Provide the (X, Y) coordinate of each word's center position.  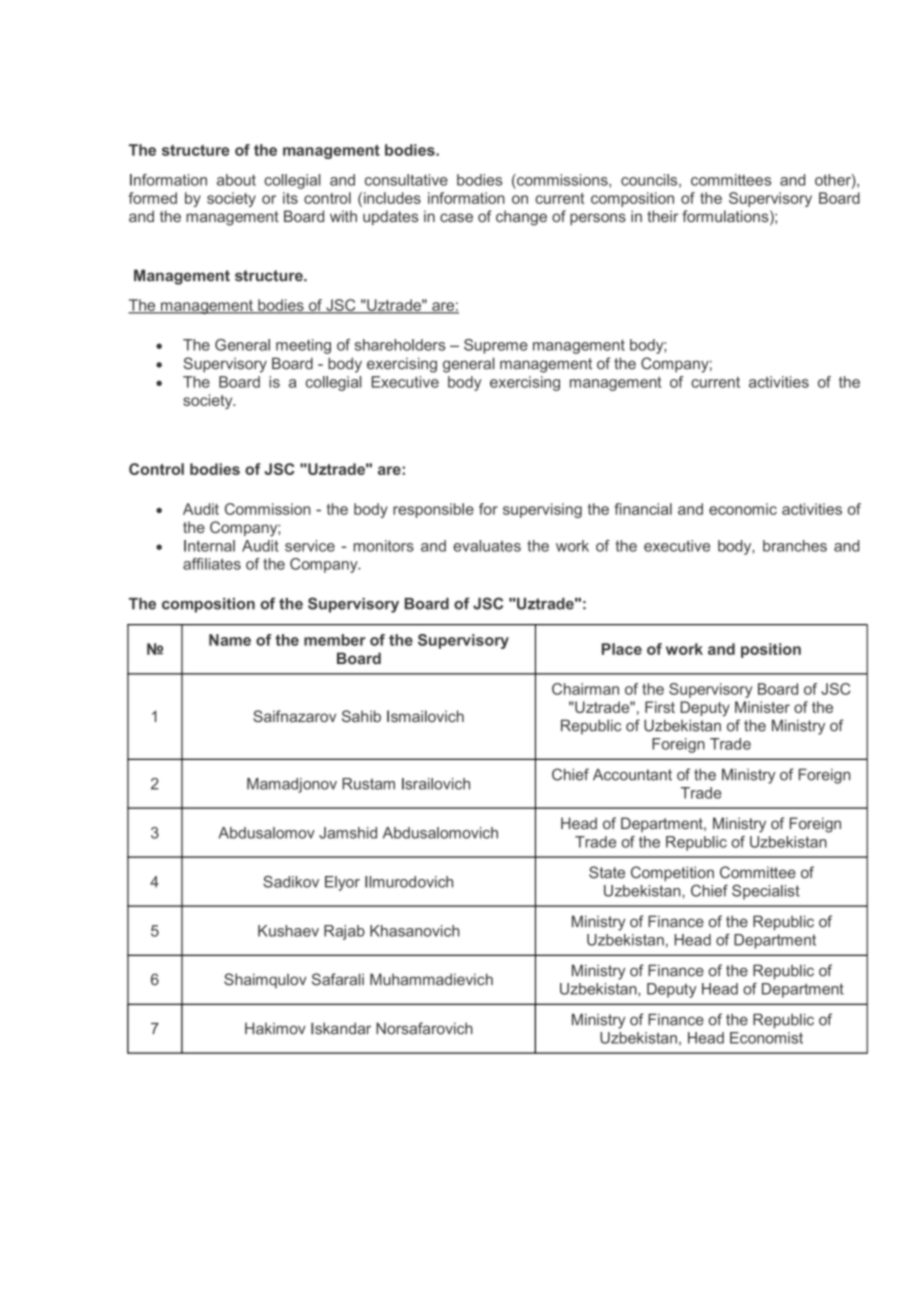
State (607, 872)
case (456, 217)
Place (622, 649)
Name (230, 640)
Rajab (344, 932)
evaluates (487, 546)
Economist (766, 1038)
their (662, 216)
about (236, 180)
